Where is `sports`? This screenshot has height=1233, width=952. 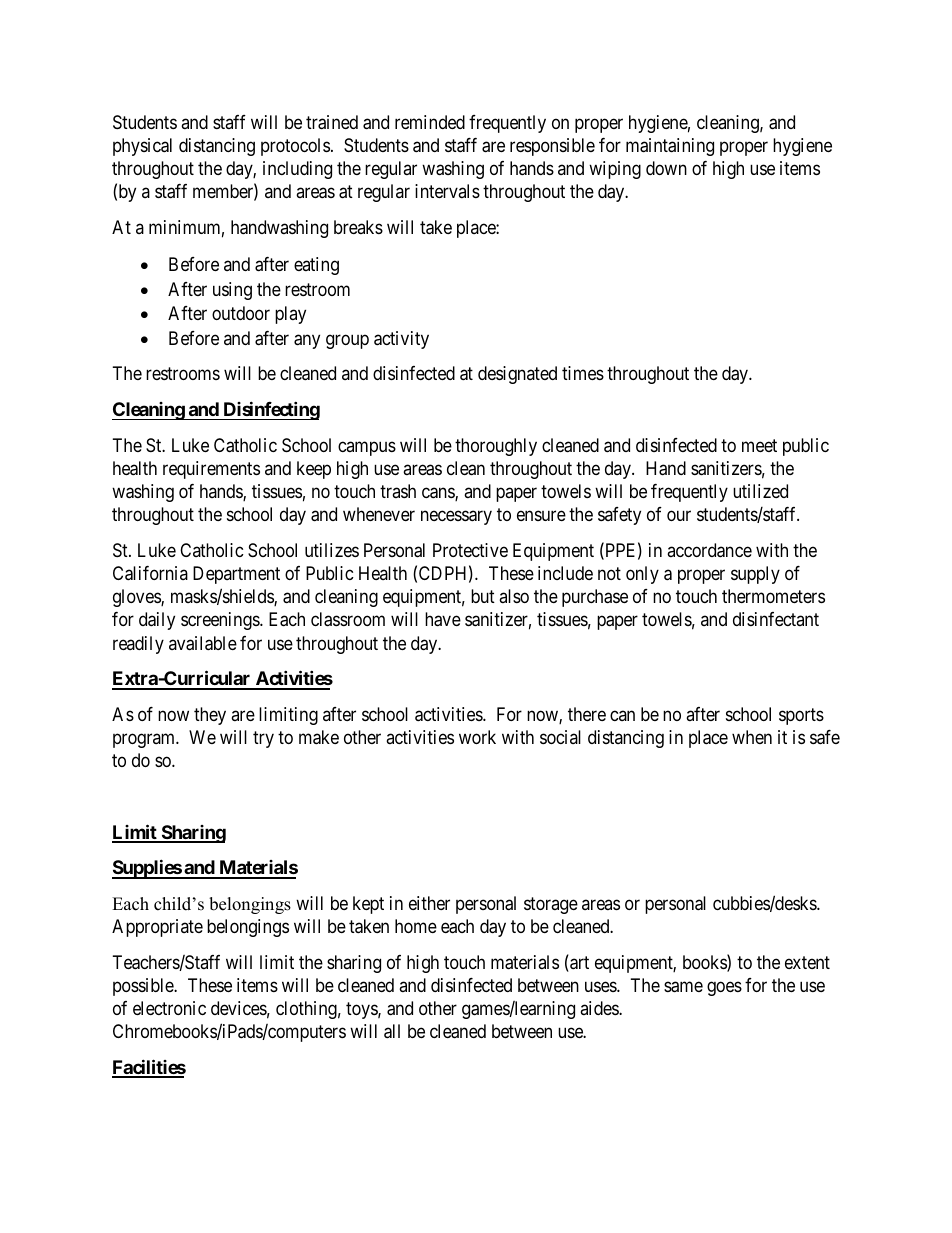 sports is located at coordinates (801, 716).
